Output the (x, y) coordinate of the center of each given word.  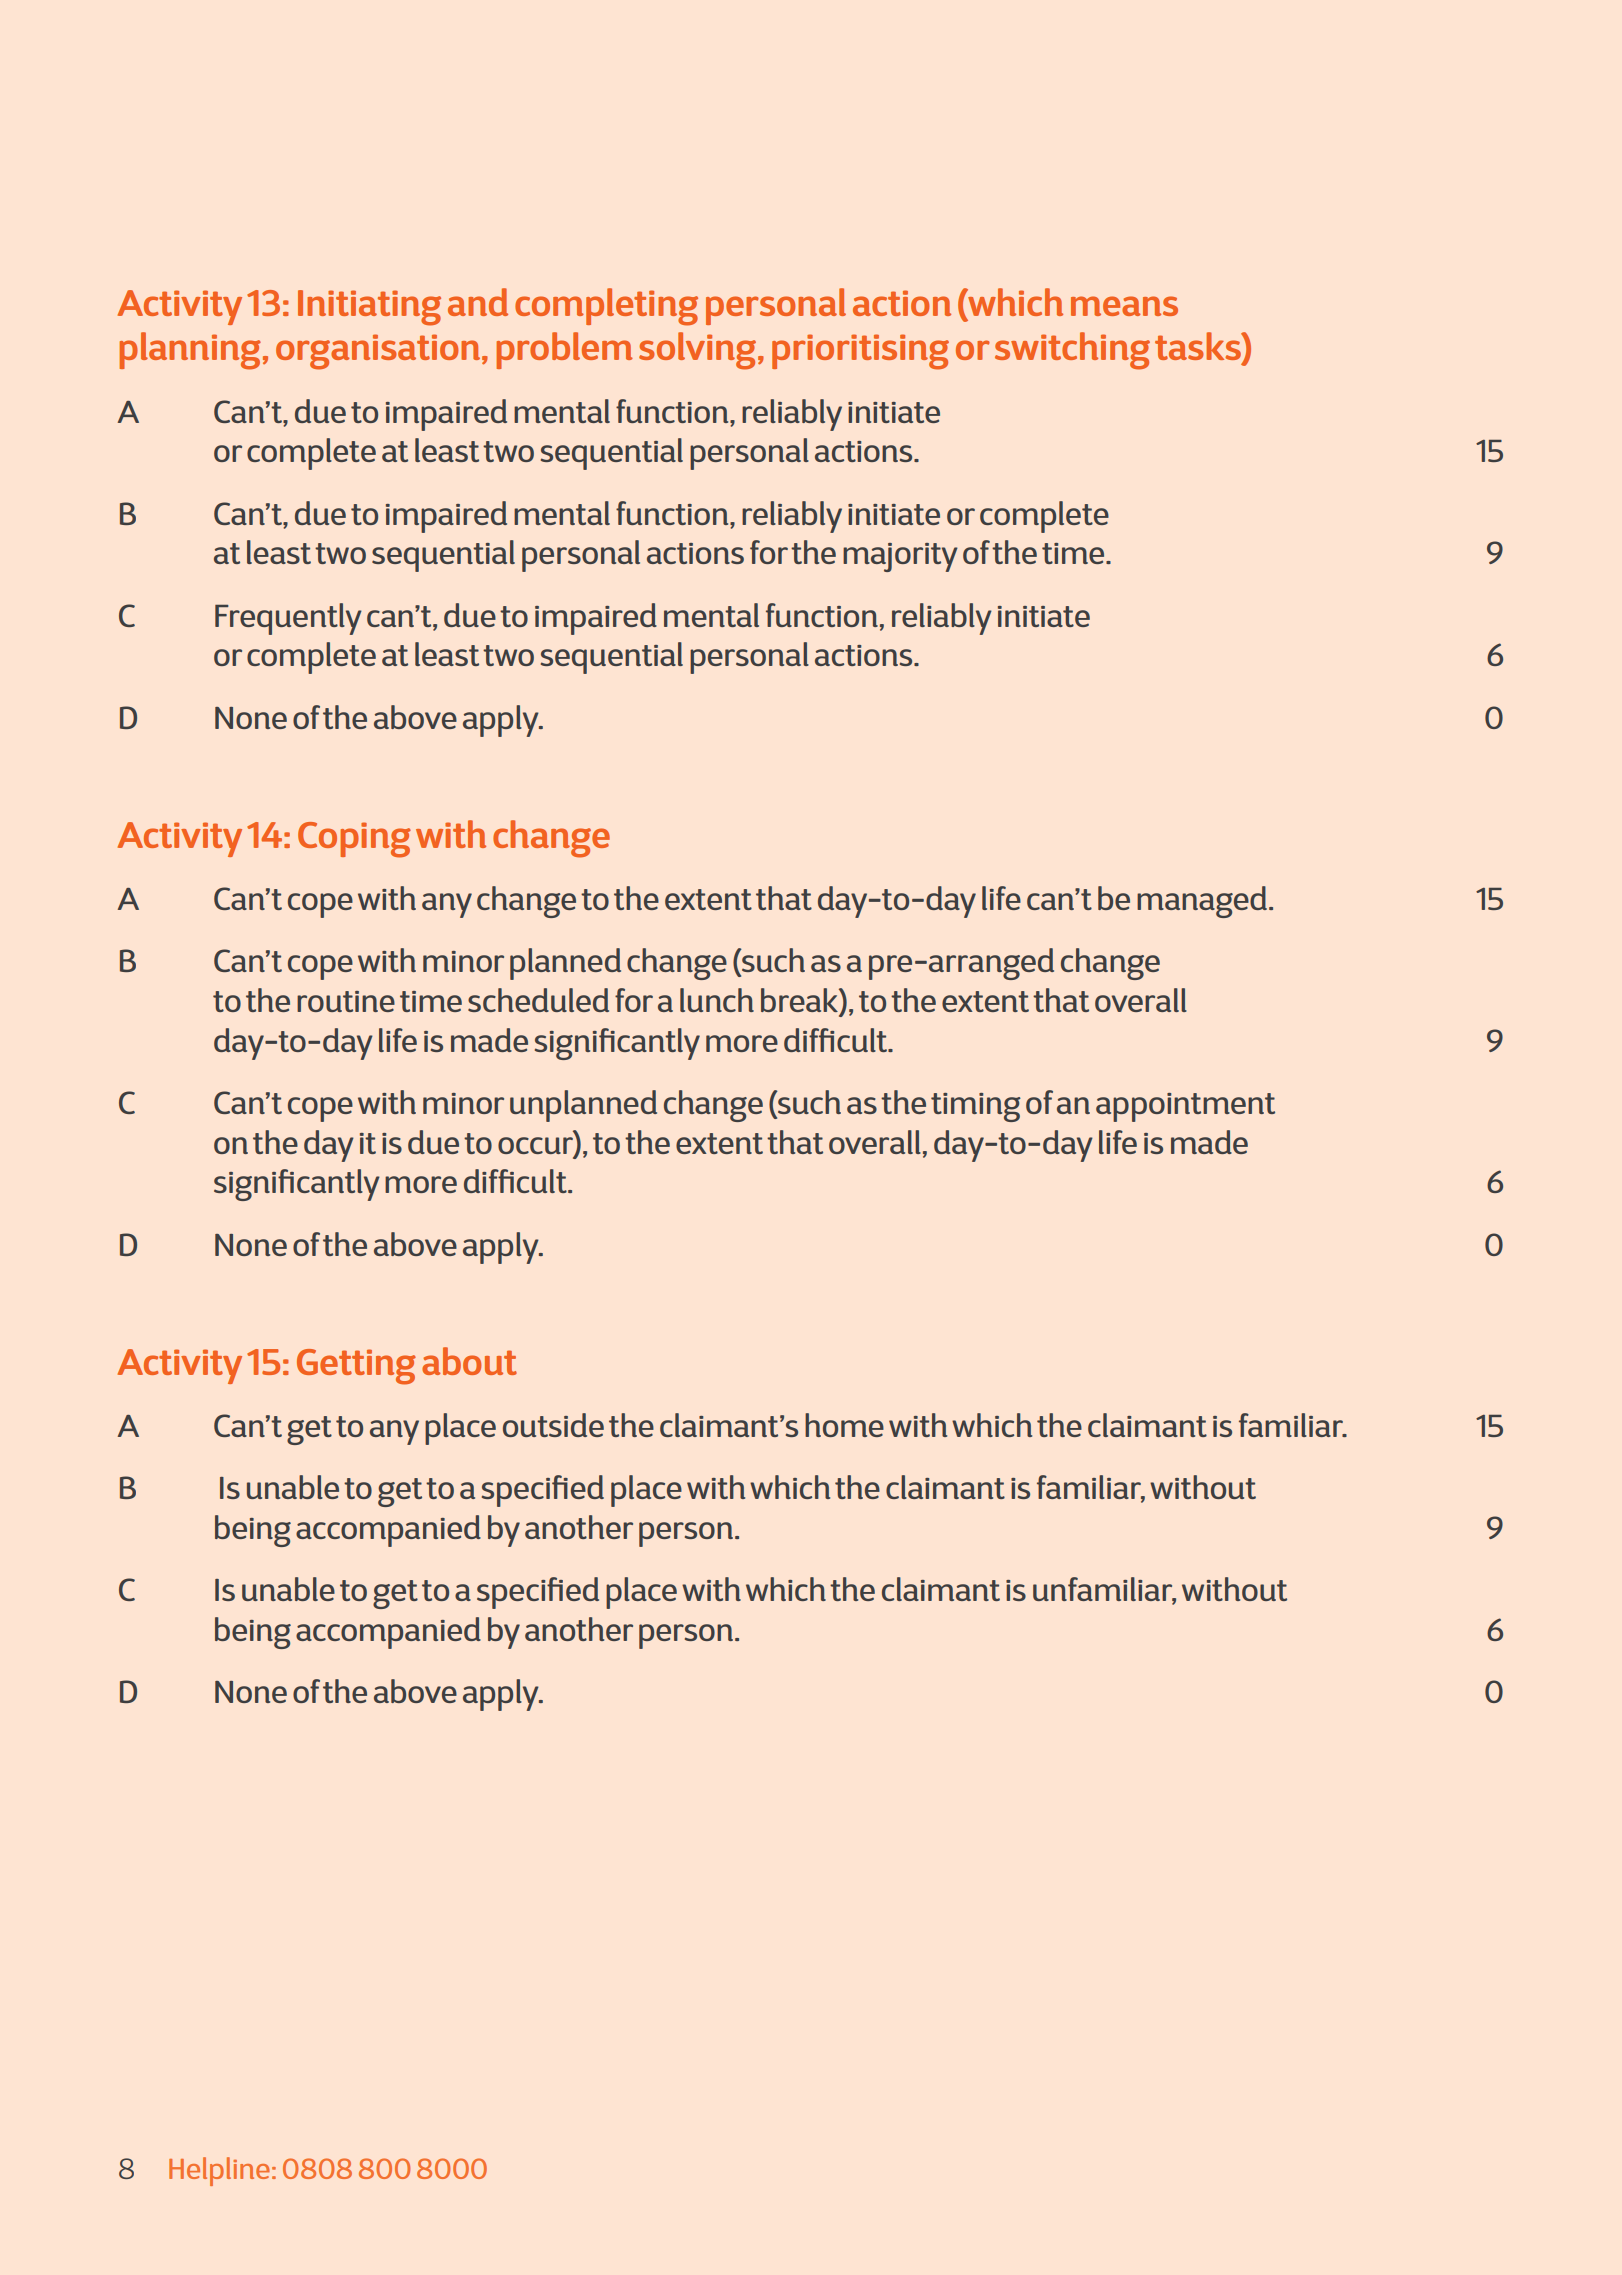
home (844, 1425)
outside (553, 1425)
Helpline (219, 2171)
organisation (379, 352)
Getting (356, 1367)
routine (346, 1001)
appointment (1185, 1107)
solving (699, 351)
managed (1203, 902)
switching (1072, 351)
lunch (717, 1000)
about (469, 1361)
